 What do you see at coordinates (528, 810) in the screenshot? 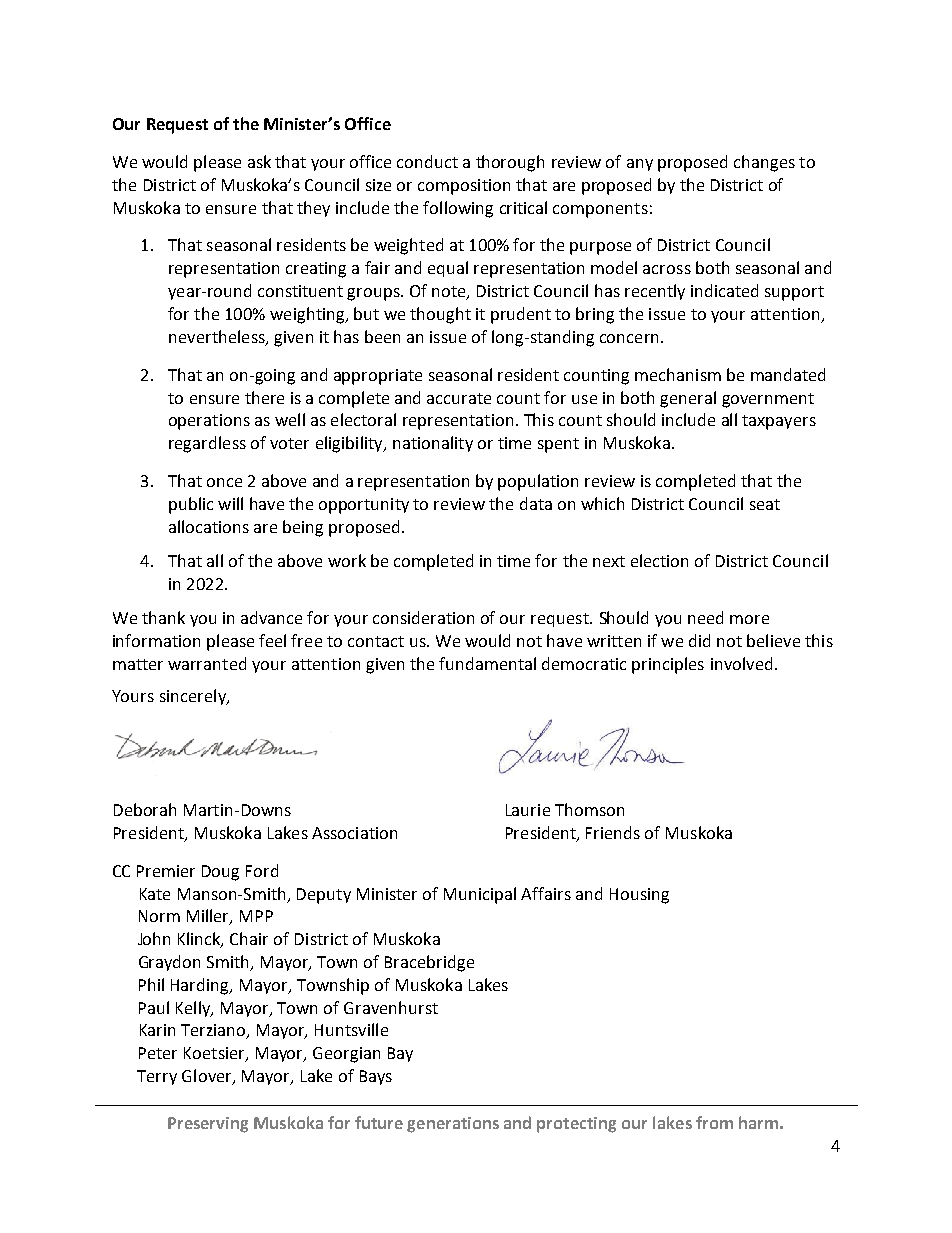
I see `Laurie` at bounding box center [528, 810].
